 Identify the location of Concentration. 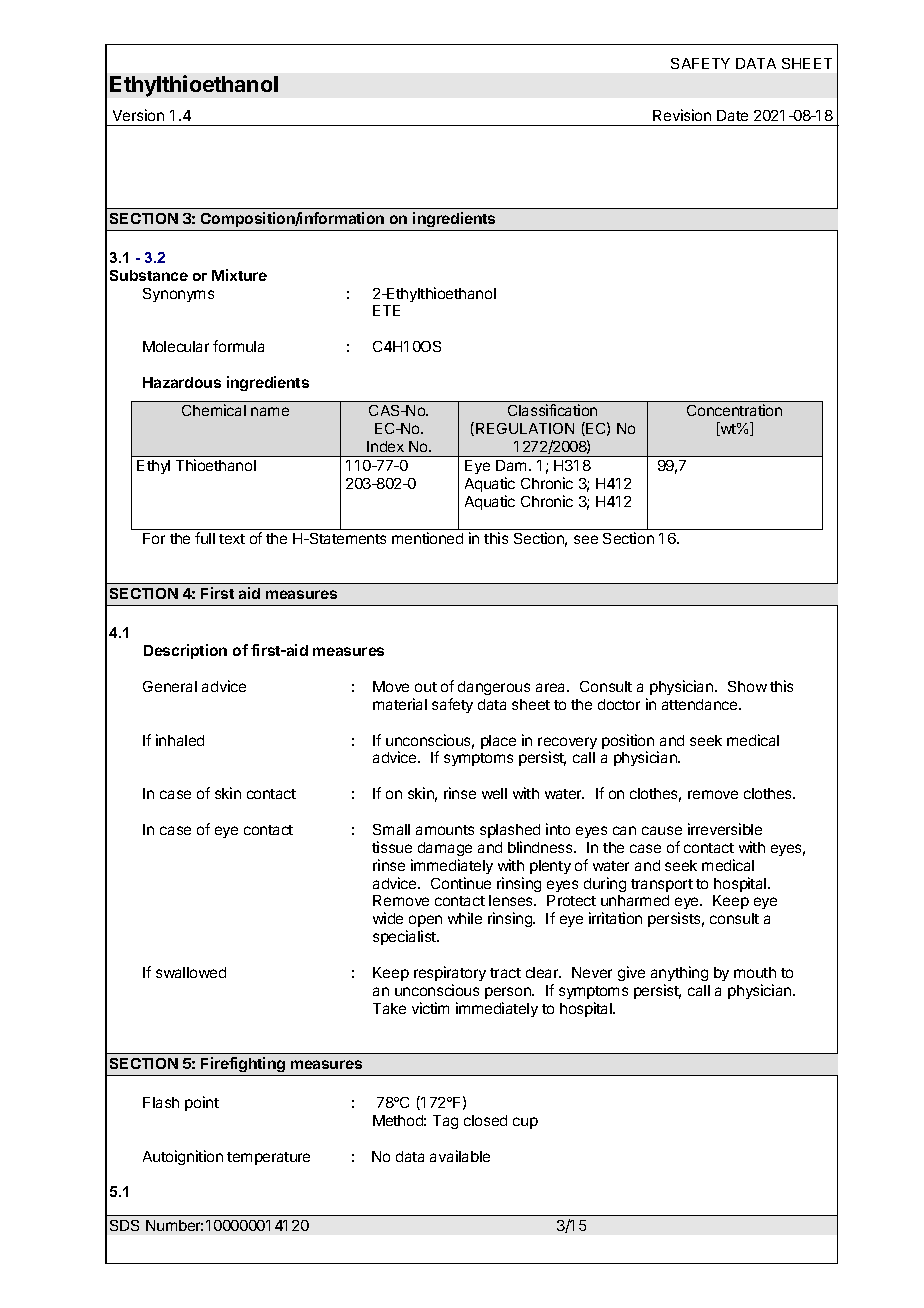
(734, 410).
